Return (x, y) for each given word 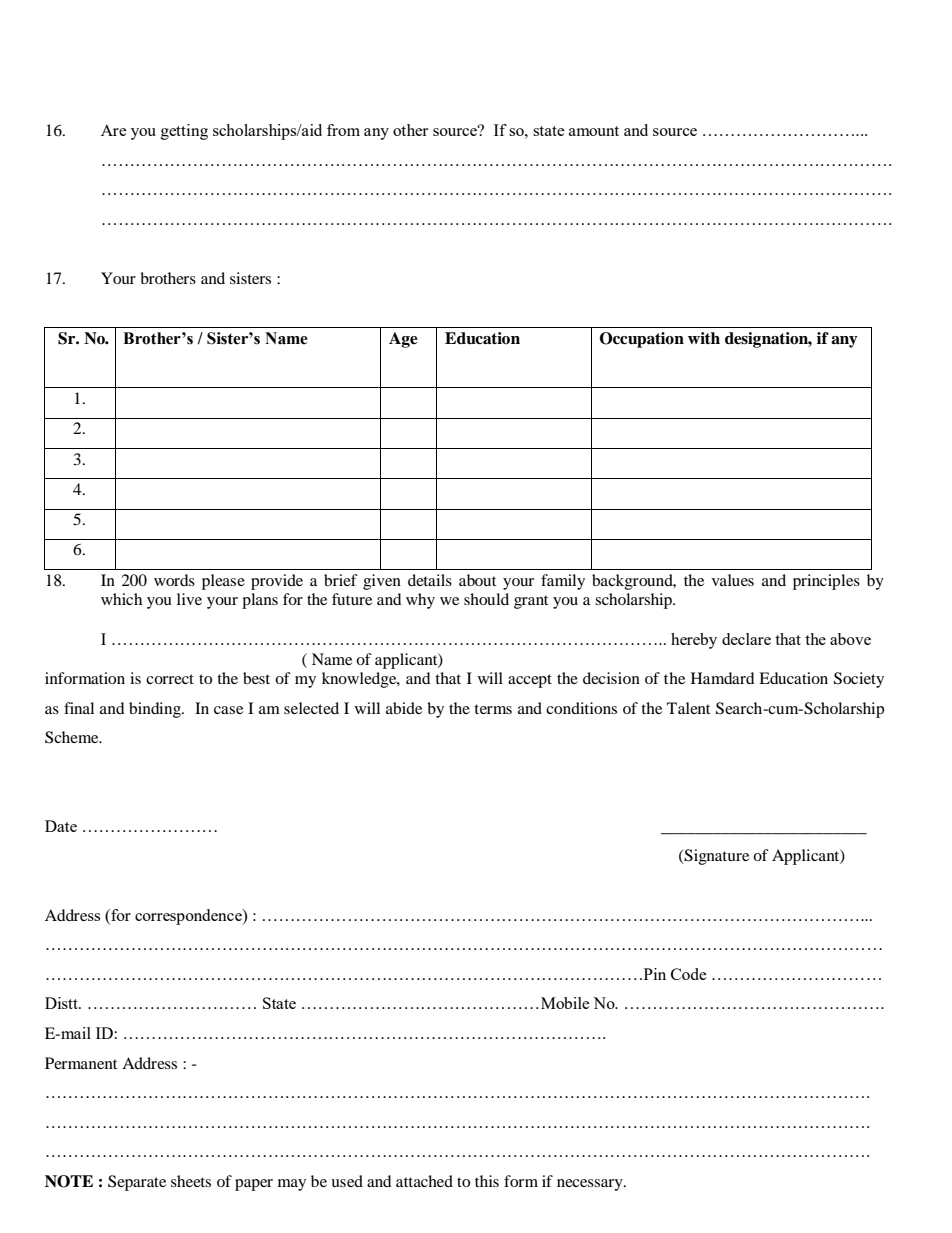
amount (594, 131)
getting (184, 132)
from (343, 130)
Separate (137, 1183)
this (487, 1181)
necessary (591, 1185)
